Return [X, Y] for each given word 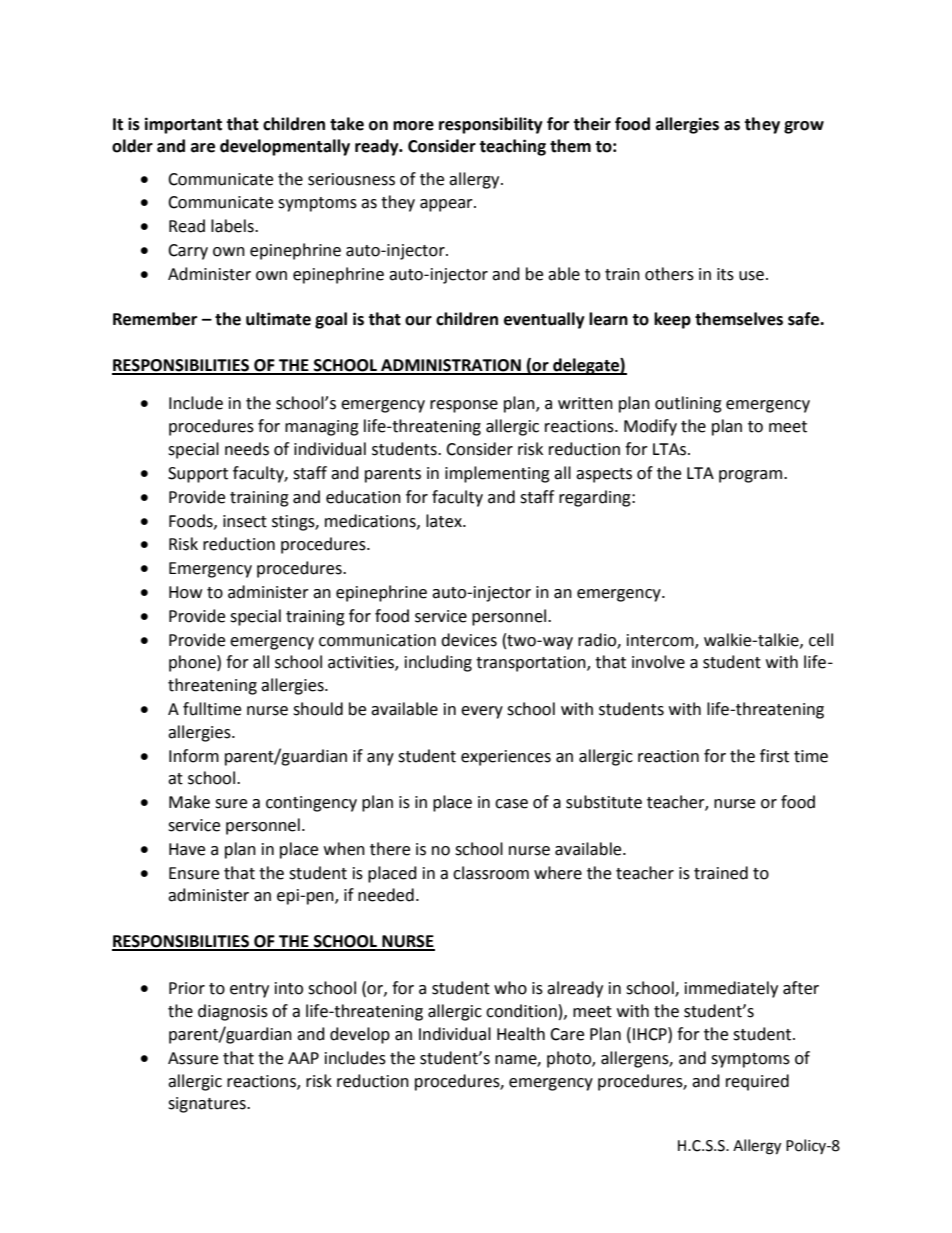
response [464, 406]
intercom [661, 641]
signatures [208, 1105]
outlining [688, 404]
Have [187, 849]
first [774, 756]
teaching [512, 147]
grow [804, 127]
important [183, 125]
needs [247, 449]
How [185, 592]
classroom [491, 873]
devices [469, 640]
